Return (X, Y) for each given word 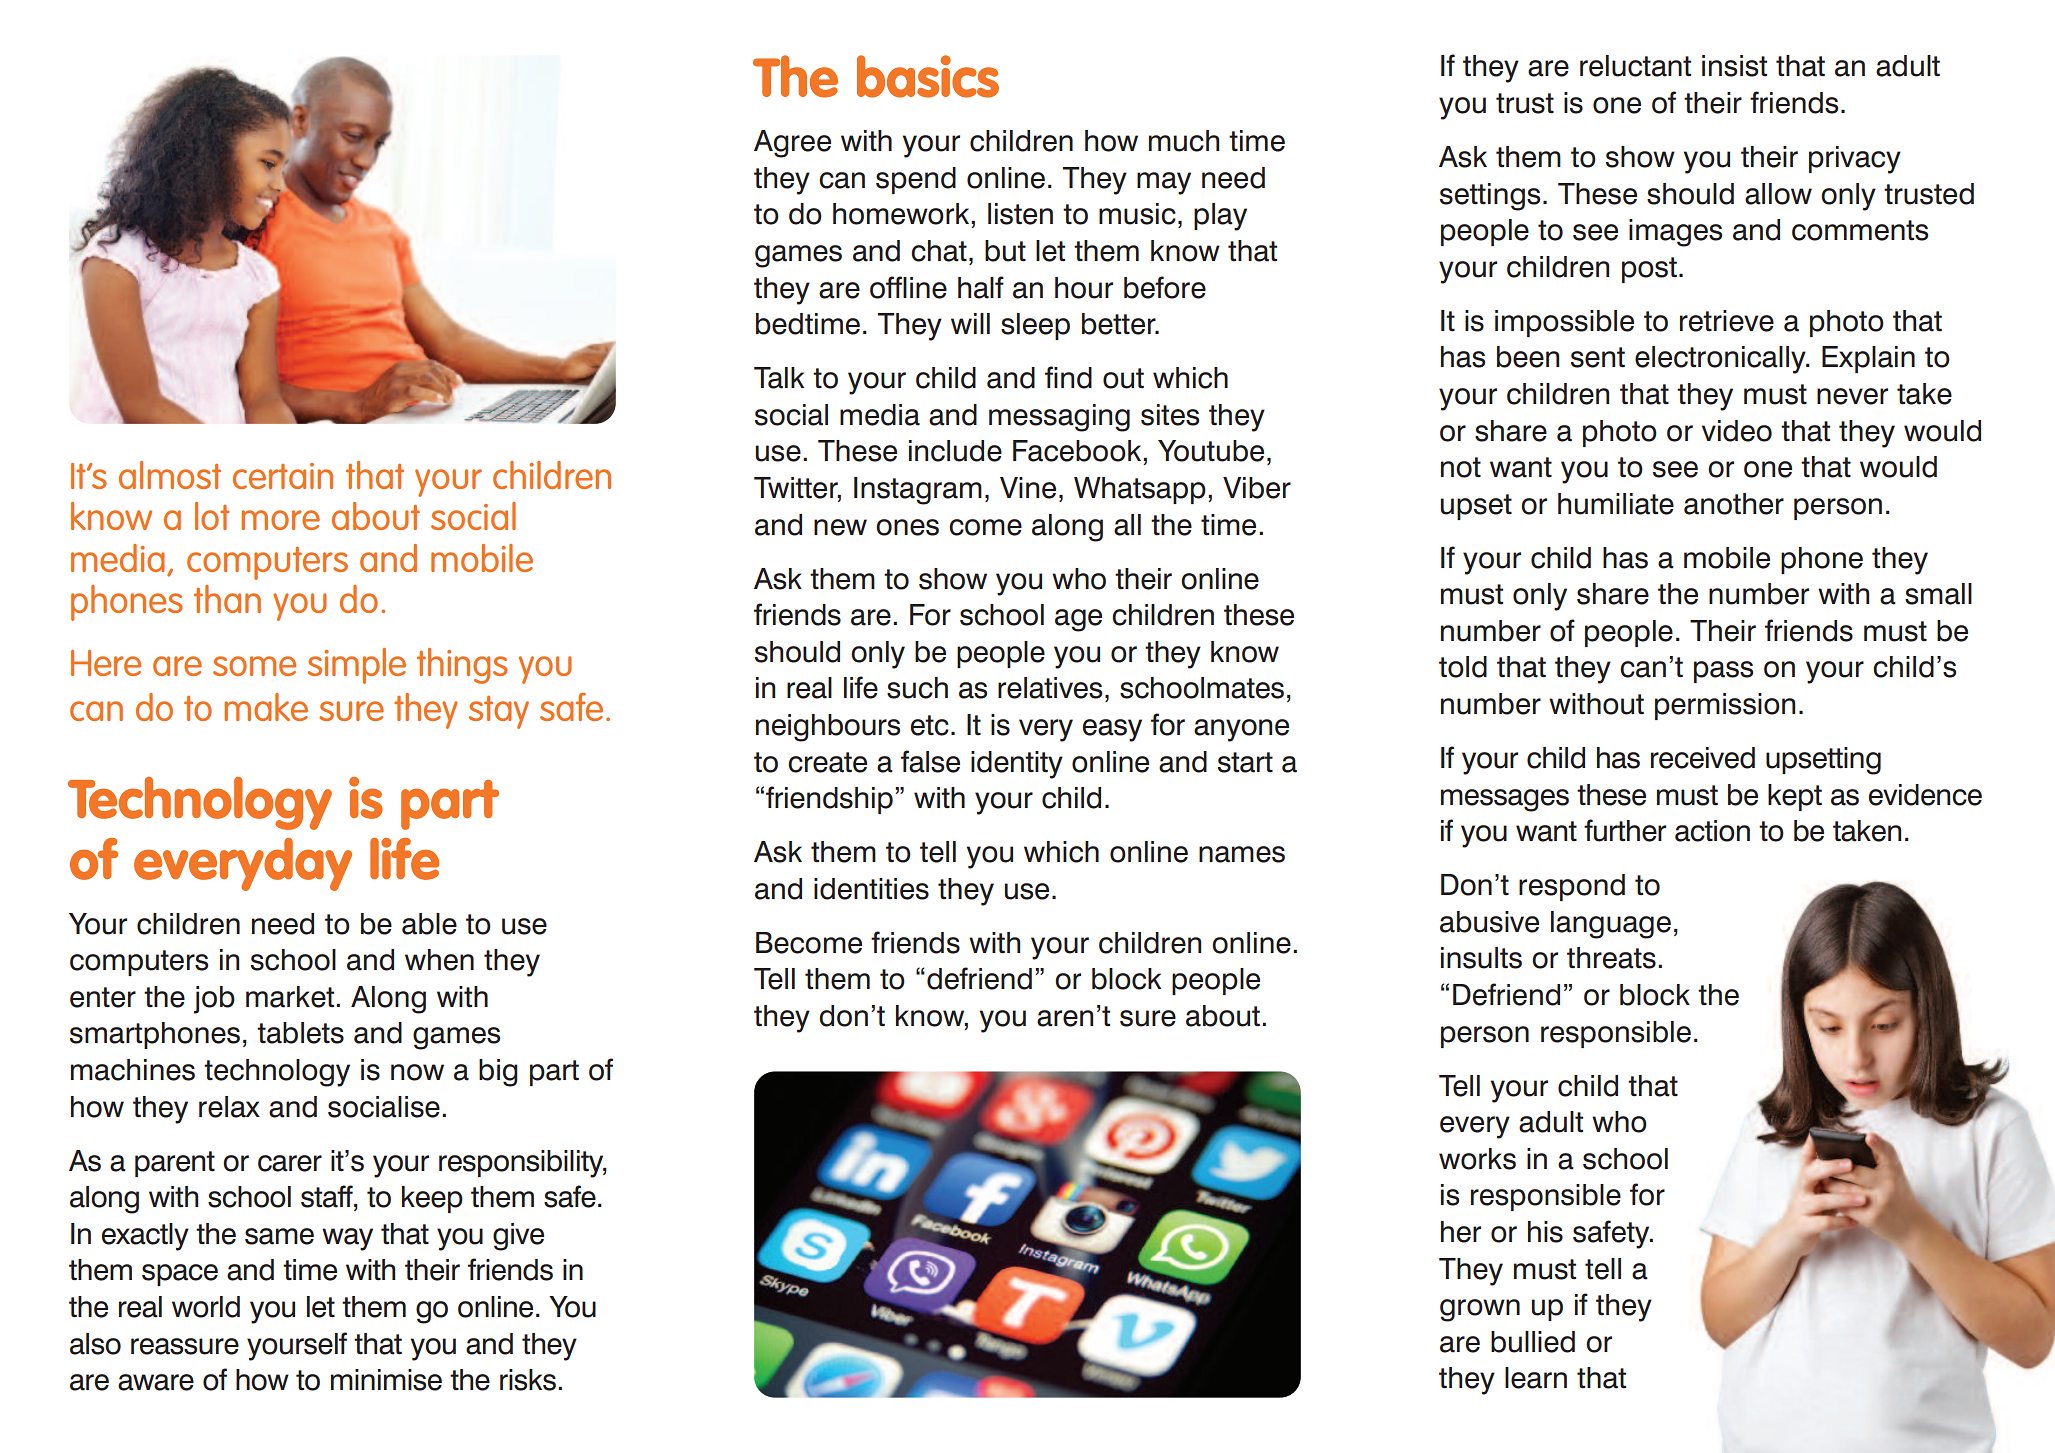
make (266, 707)
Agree (792, 144)
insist (1734, 66)
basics (928, 76)
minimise (386, 1380)
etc (930, 725)
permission (1725, 706)
